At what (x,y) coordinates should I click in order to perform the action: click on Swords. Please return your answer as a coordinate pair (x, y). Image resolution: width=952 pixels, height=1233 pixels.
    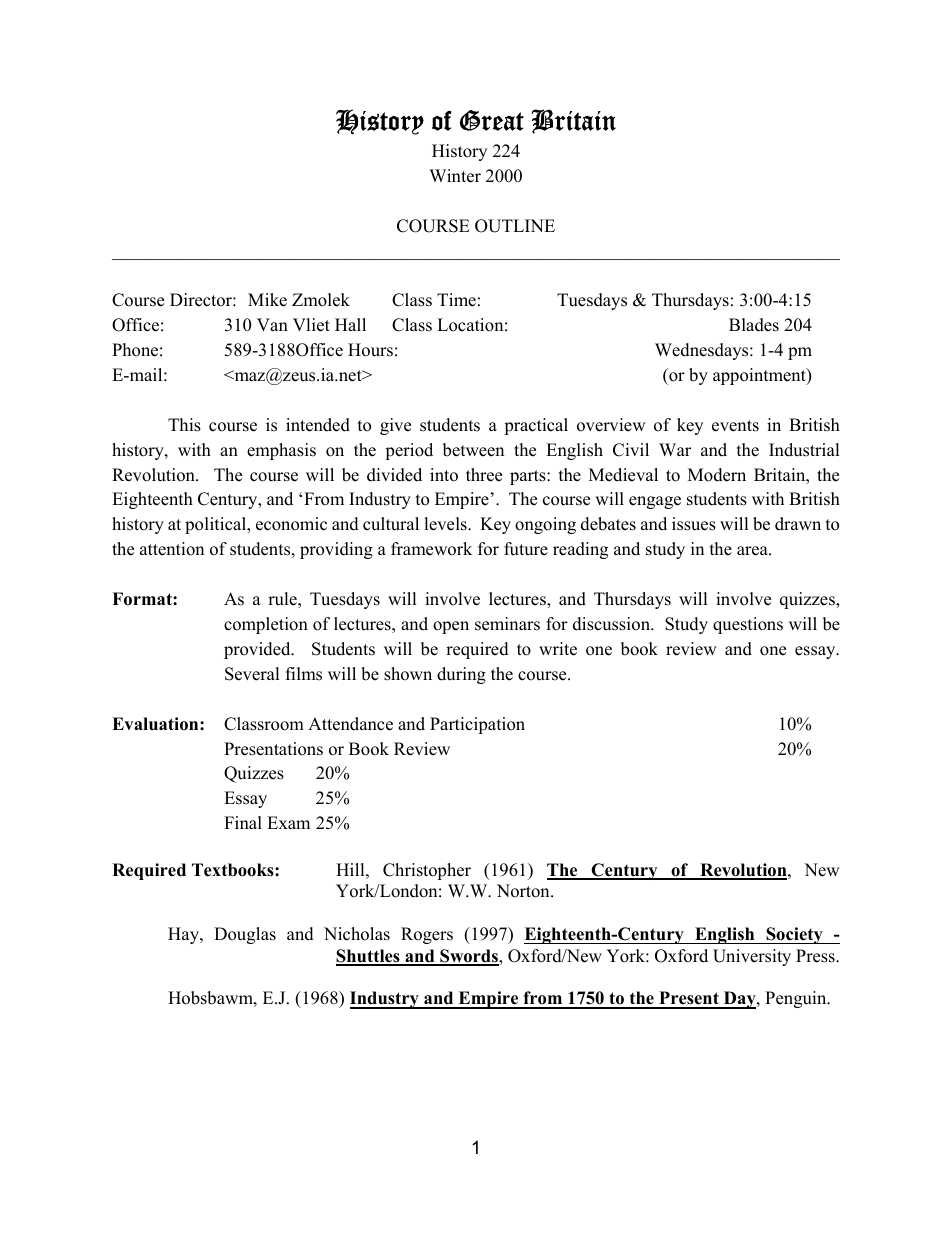
    Looking at the image, I should click on (469, 957).
